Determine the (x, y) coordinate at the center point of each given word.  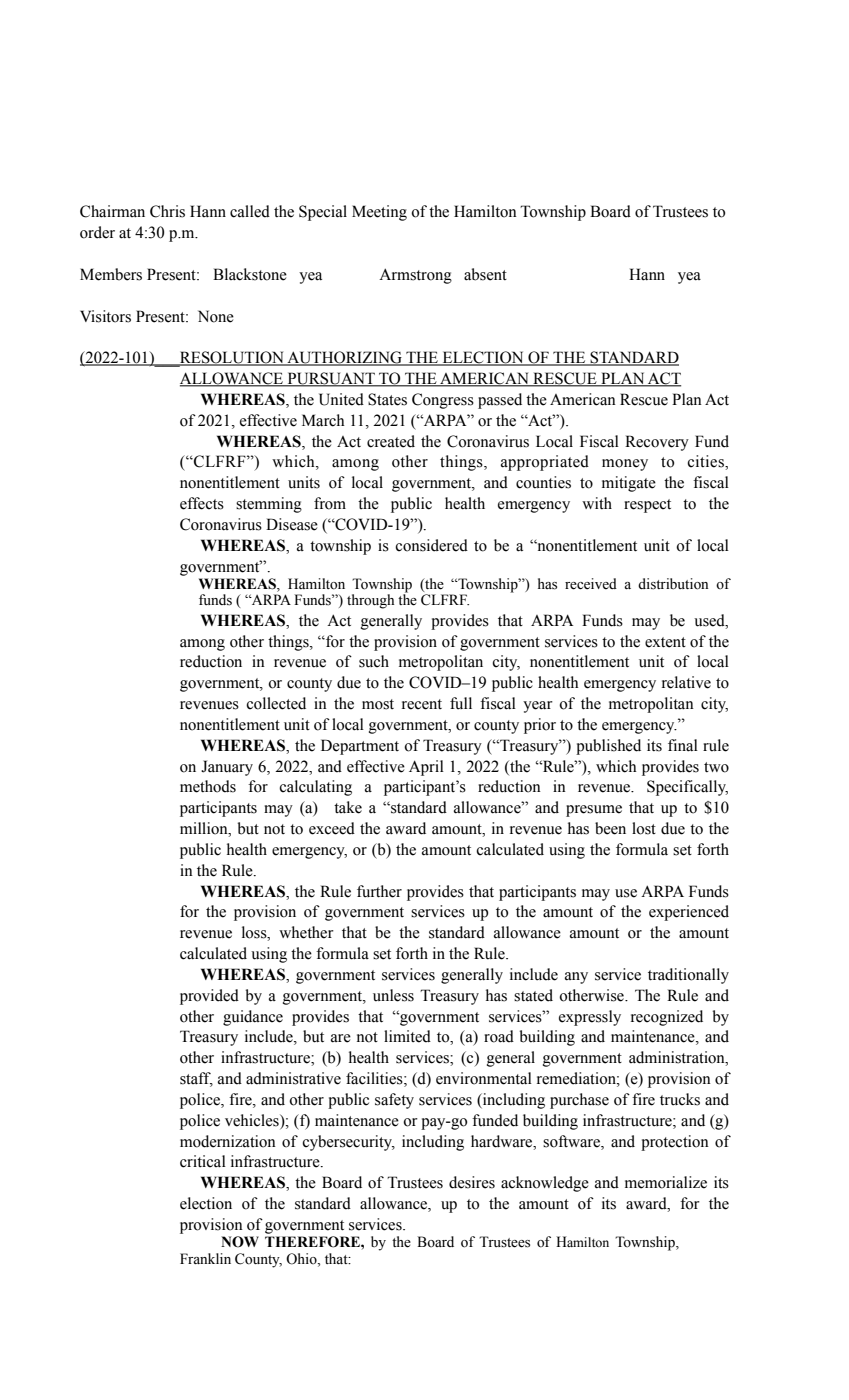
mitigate (629, 484)
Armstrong (415, 276)
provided (209, 997)
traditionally (688, 976)
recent (422, 704)
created (391, 441)
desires (472, 1182)
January (227, 768)
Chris (167, 211)
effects (202, 503)
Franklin (205, 1258)
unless (393, 995)
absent (485, 274)
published (608, 747)
